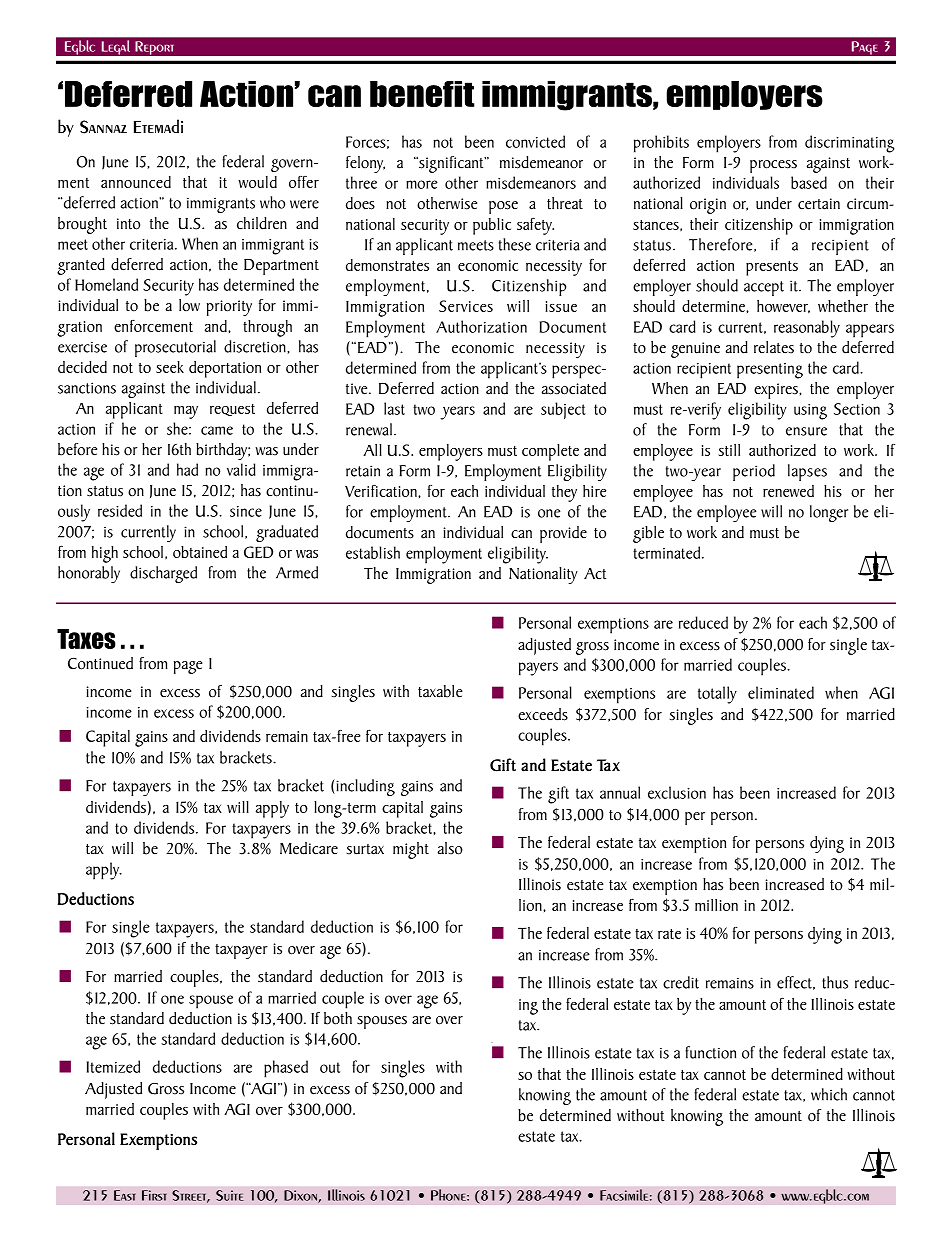  I want to click on significant, so click(451, 164).
